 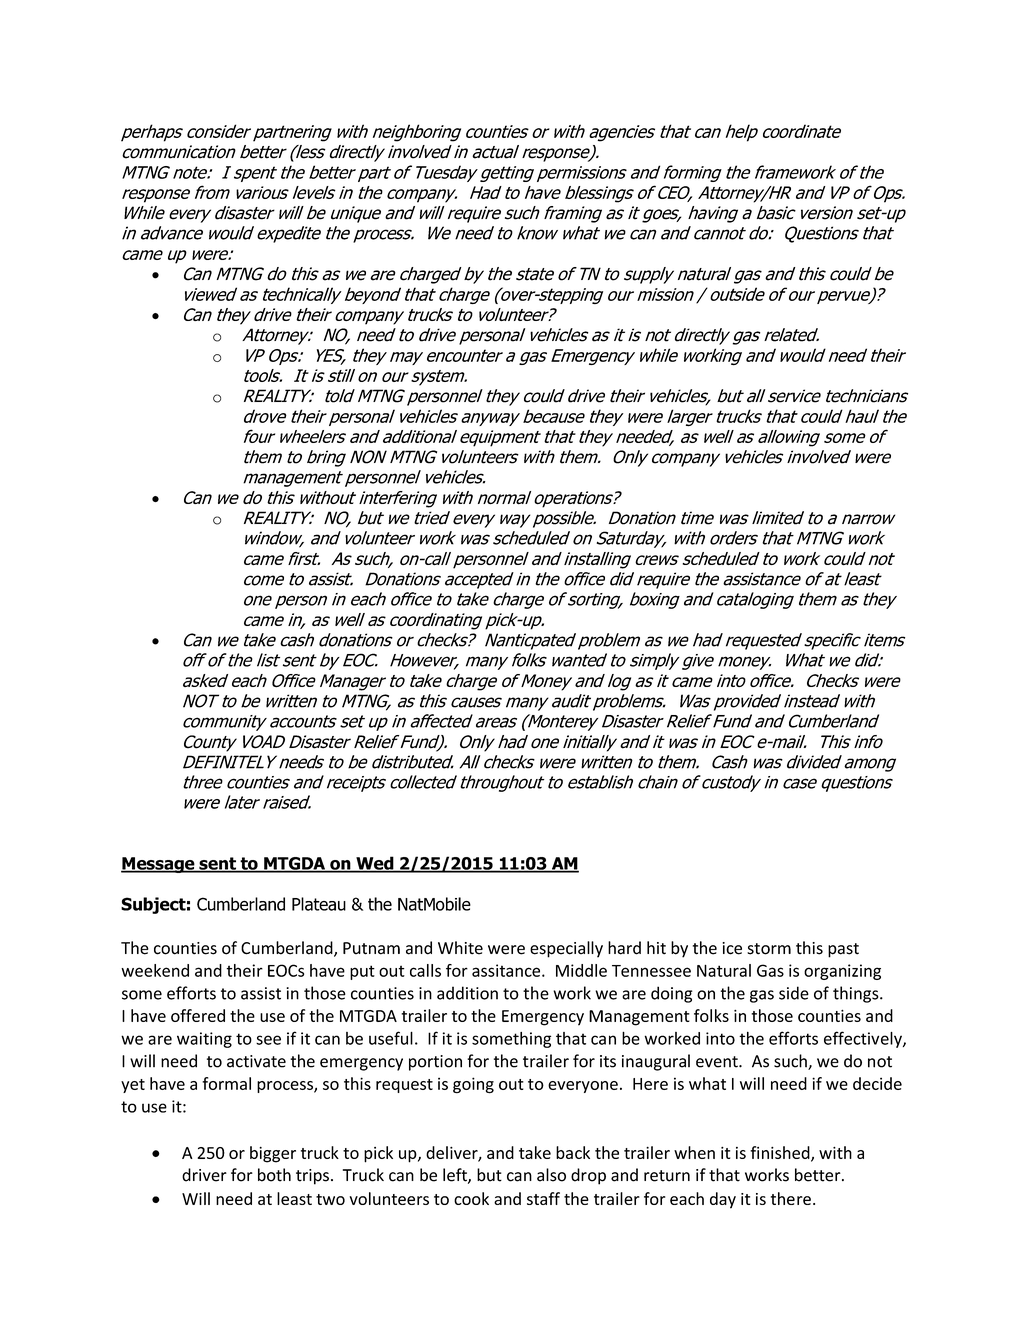 What do you see at coordinates (159, 865) in the page?
I see `Message` at bounding box center [159, 865].
